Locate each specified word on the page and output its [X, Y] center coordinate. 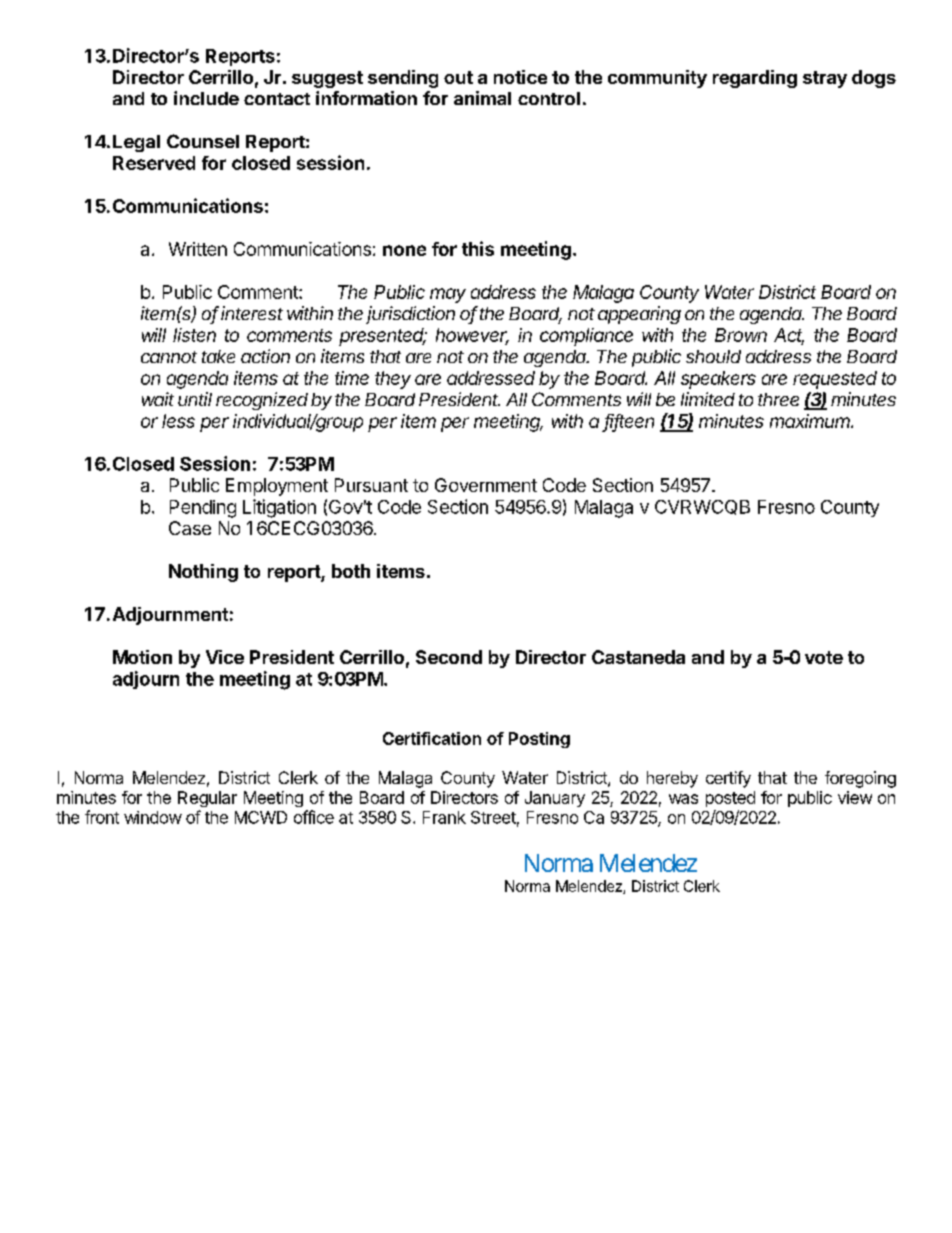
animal [482, 98]
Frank [444, 817]
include [206, 98]
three [778, 399]
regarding [755, 79]
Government [486, 485]
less [178, 421]
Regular [207, 799]
